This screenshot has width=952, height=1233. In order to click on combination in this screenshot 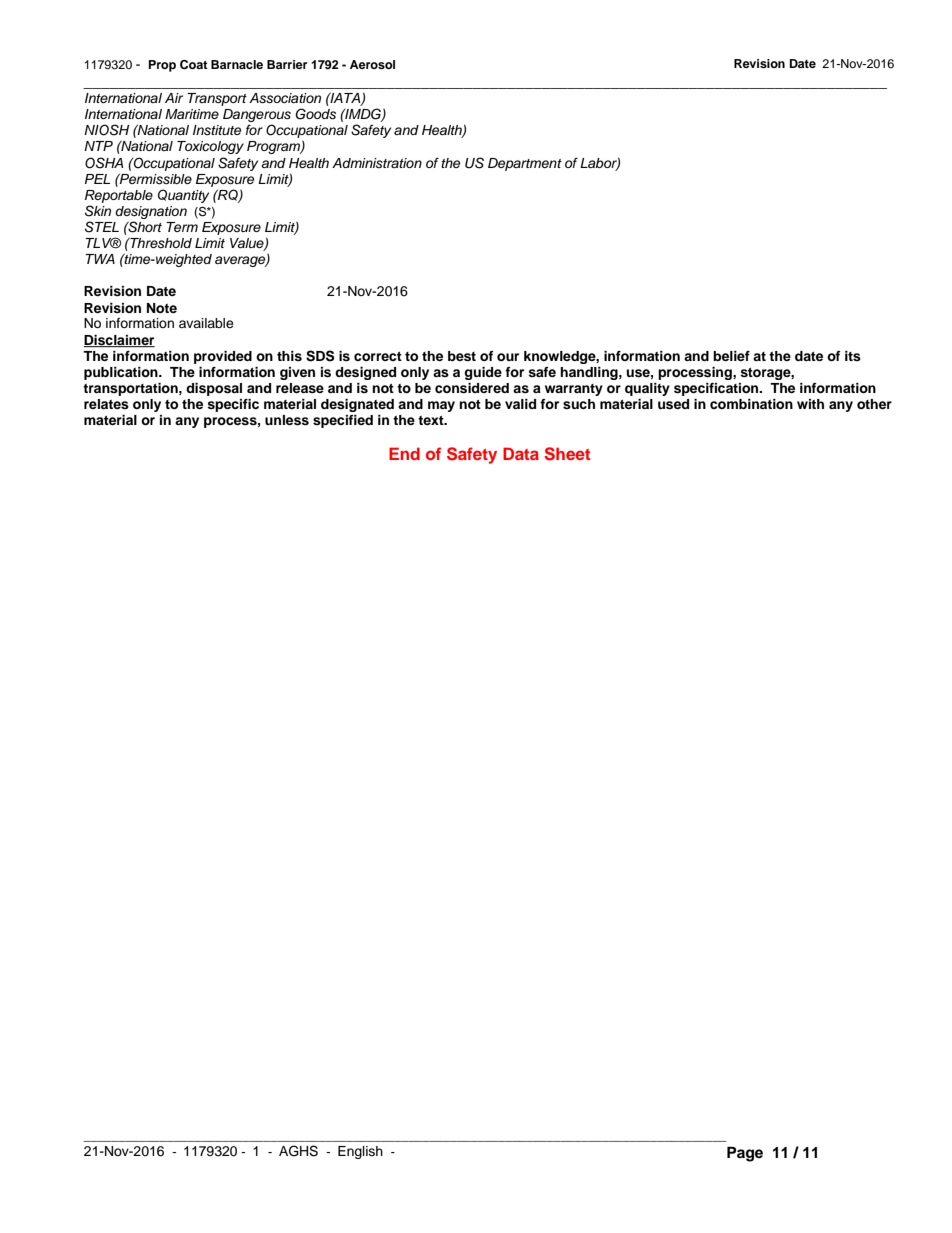, I will do `click(751, 404)`.
